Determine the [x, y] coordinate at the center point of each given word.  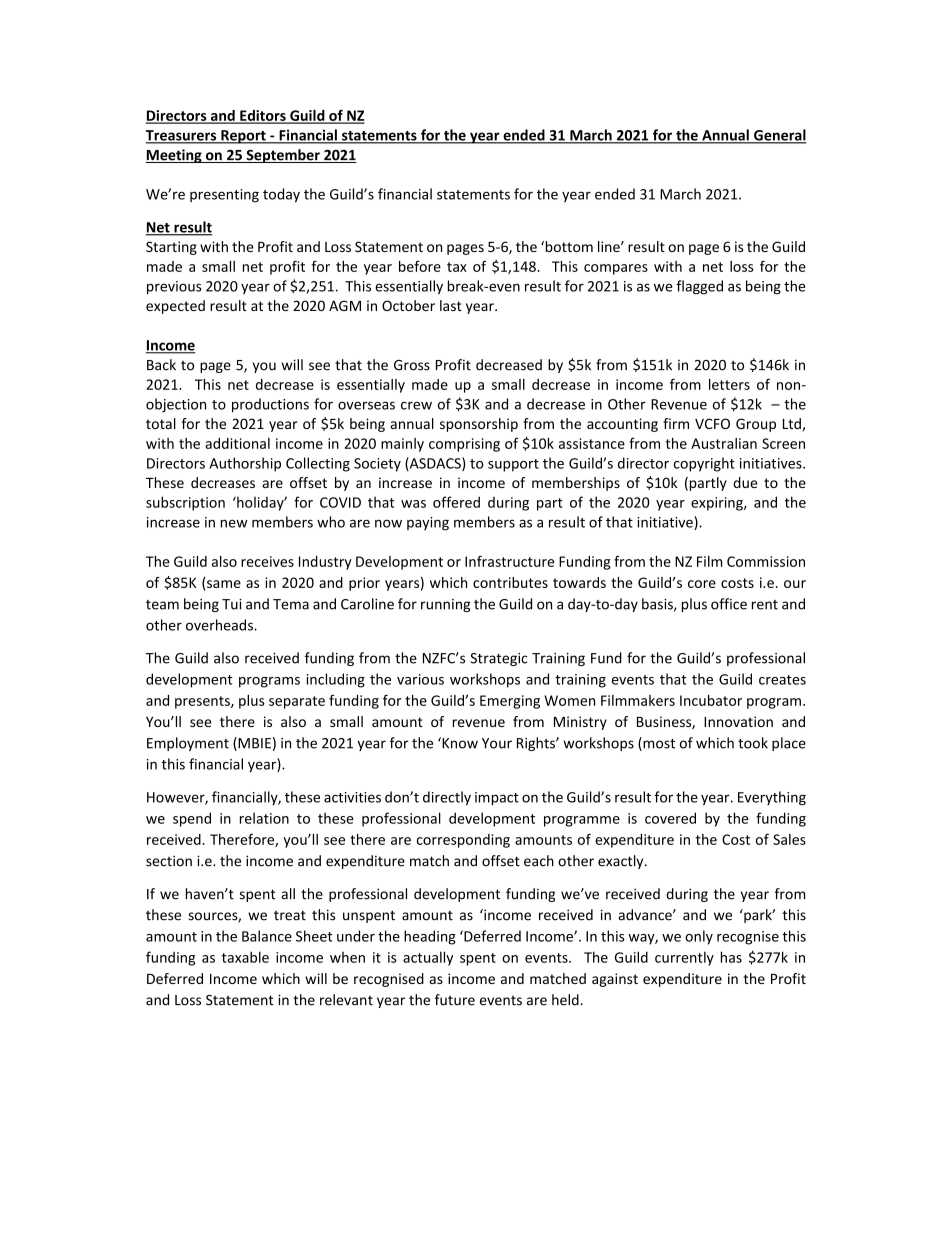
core [702, 584]
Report [243, 137]
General [779, 136]
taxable [245, 957]
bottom [568, 246]
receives [267, 561]
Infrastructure [510, 561]
